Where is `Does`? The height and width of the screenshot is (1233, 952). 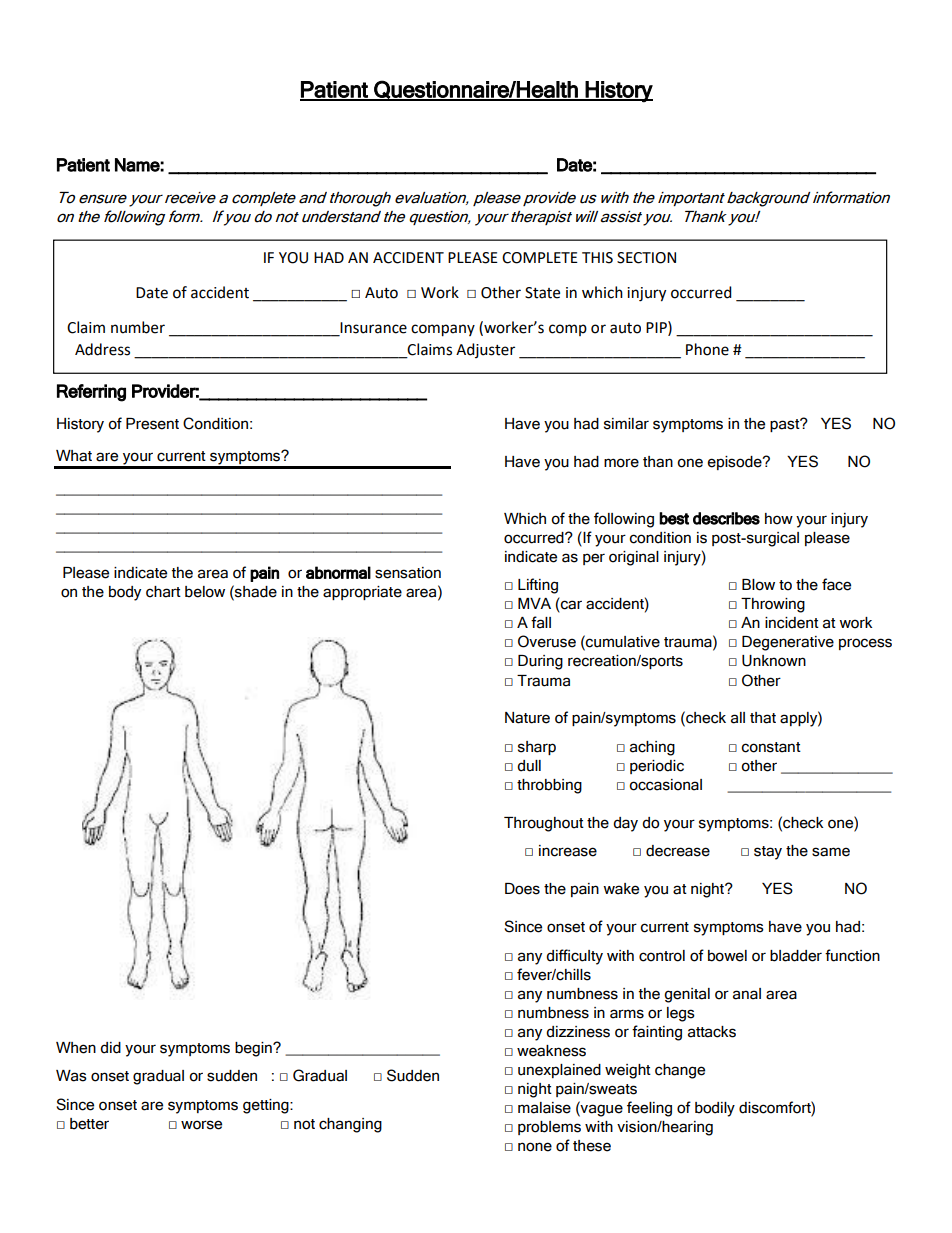 Does is located at coordinates (522, 889).
